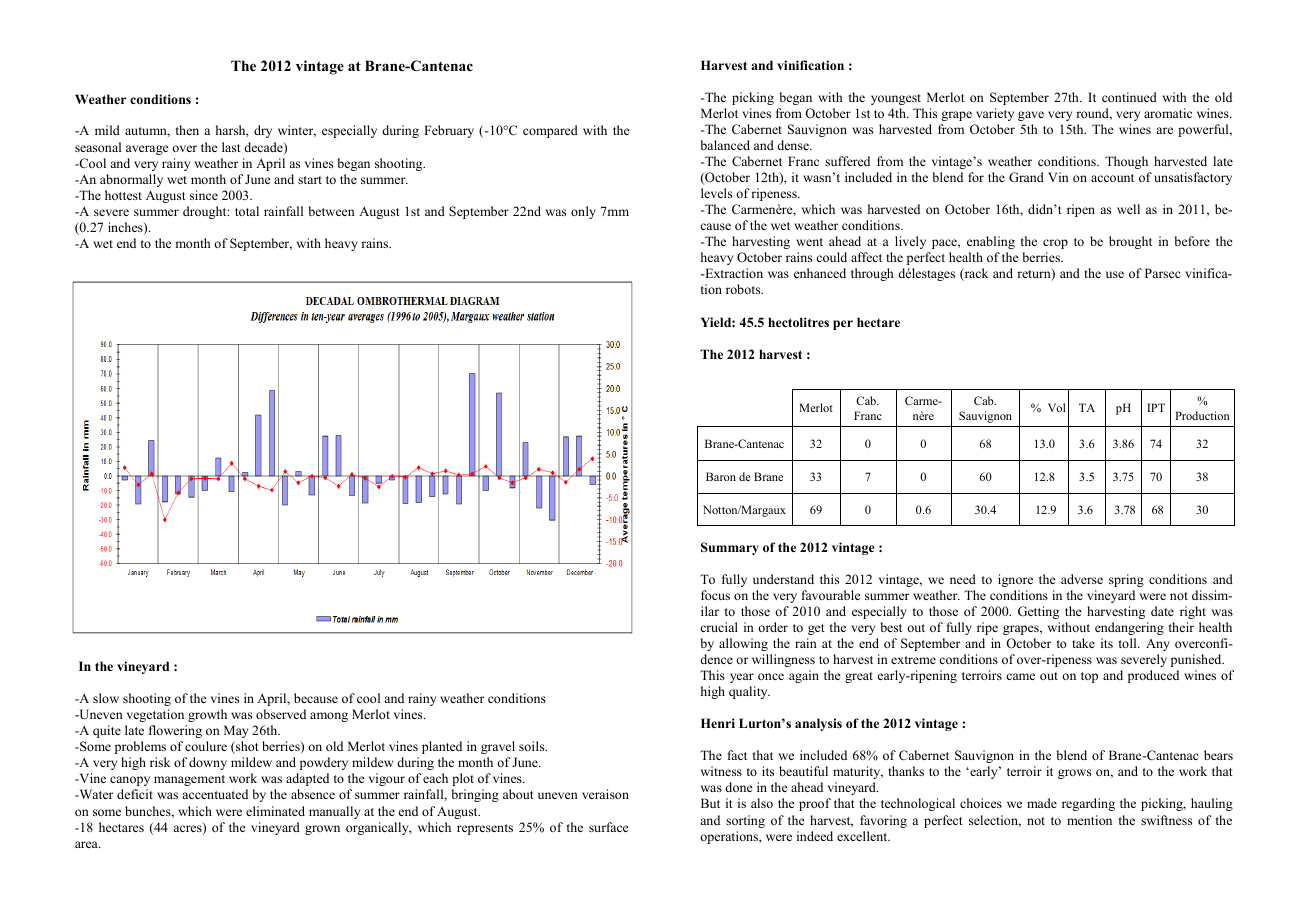 Image resolution: width=1308 pixels, height=924 pixels. What do you see at coordinates (583, 212) in the image?
I see `only` at bounding box center [583, 212].
